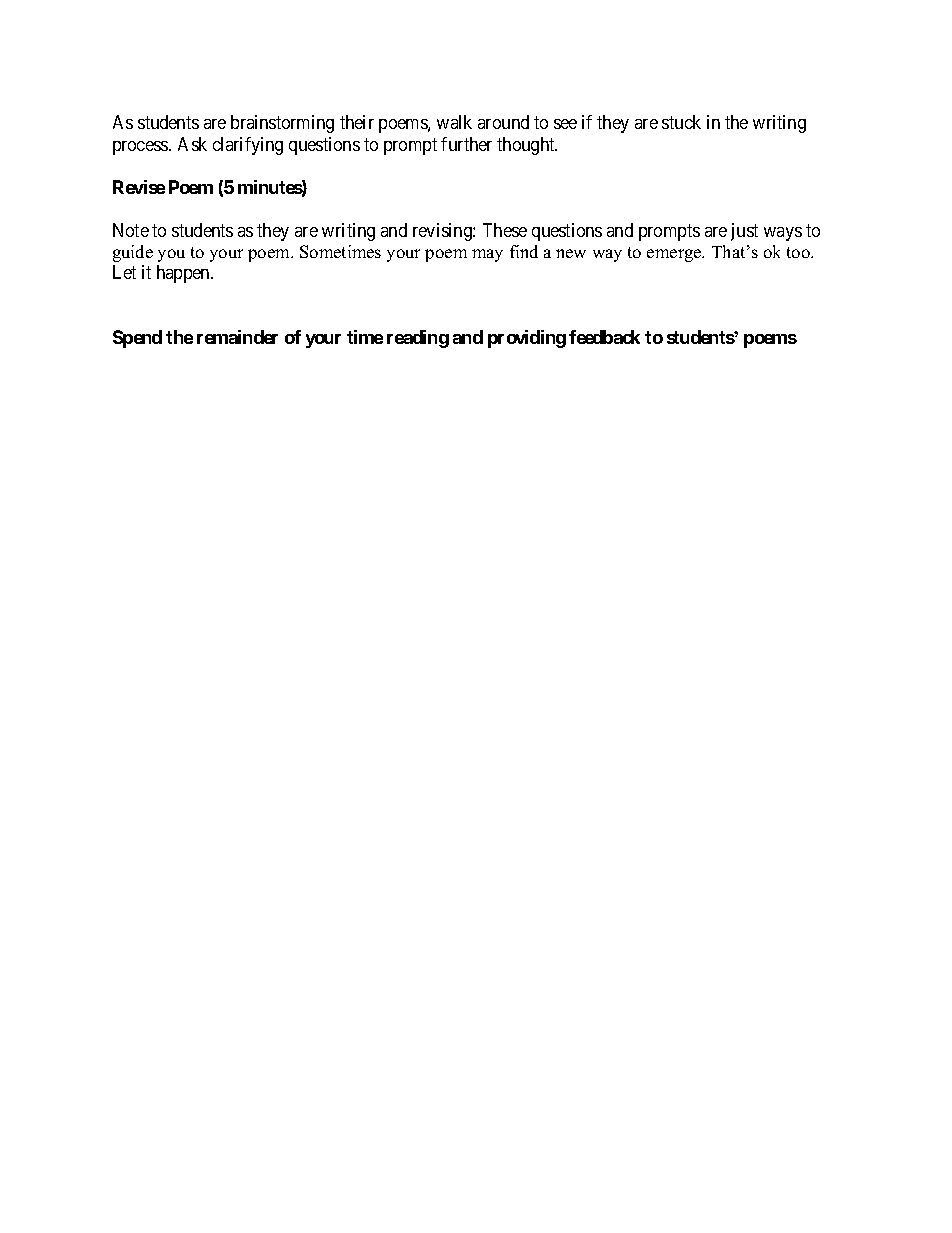  What do you see at coordinates (237, 337) in the screenshot?
I see `remainder` at bounding box center [237, 337].
